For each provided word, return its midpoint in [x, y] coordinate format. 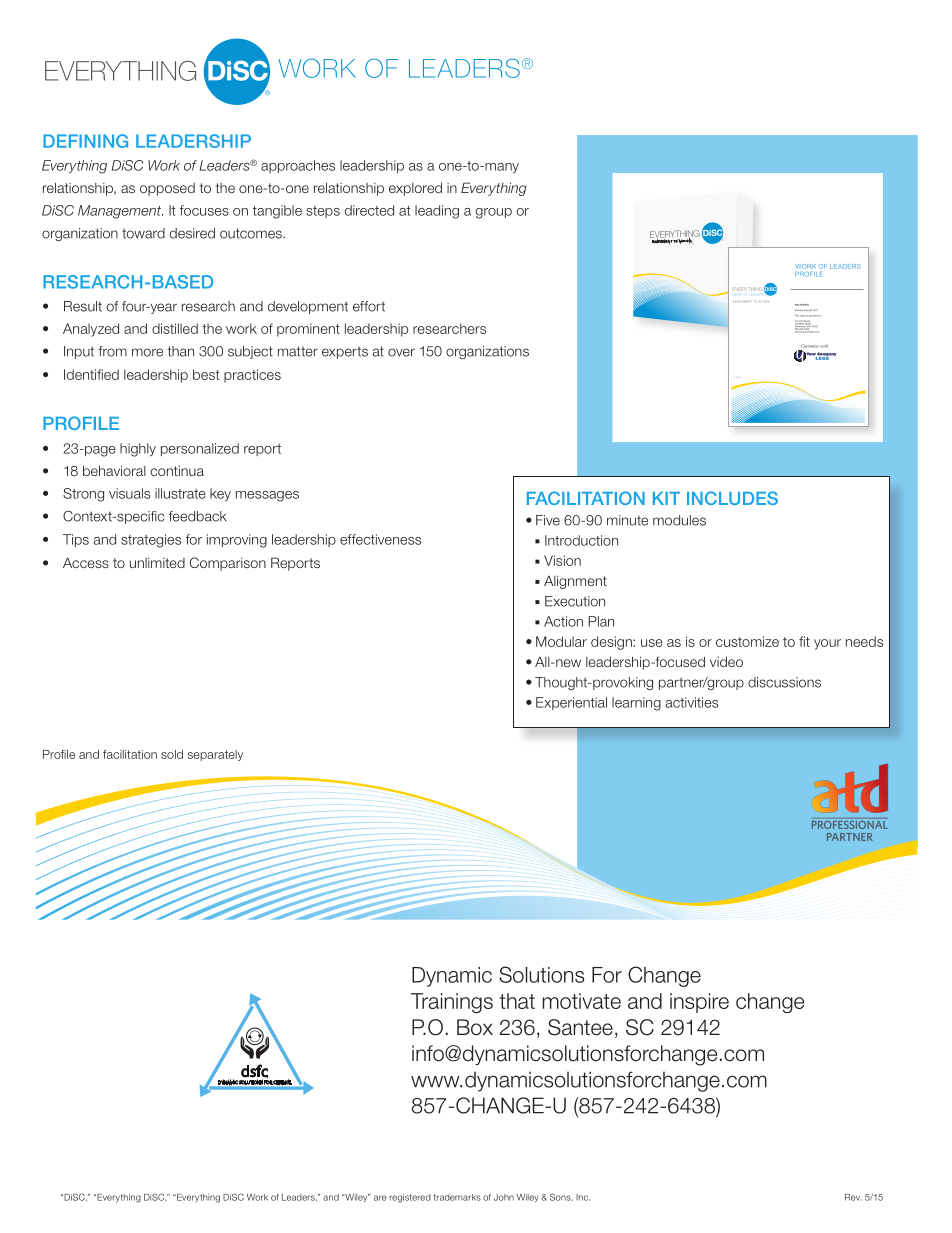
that [517, 1001]
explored [415, 189]
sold [172, 754]
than [180, 351]
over [401, 352]
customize [747, 641]
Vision [562, 560]
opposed [167, 189]
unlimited [157, 563]
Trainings [452, 1003]
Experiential [571, 703]
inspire [699, 1003]
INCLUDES [732, 498]
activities [691, 702]
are [380, 1198]
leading [437, 212]
